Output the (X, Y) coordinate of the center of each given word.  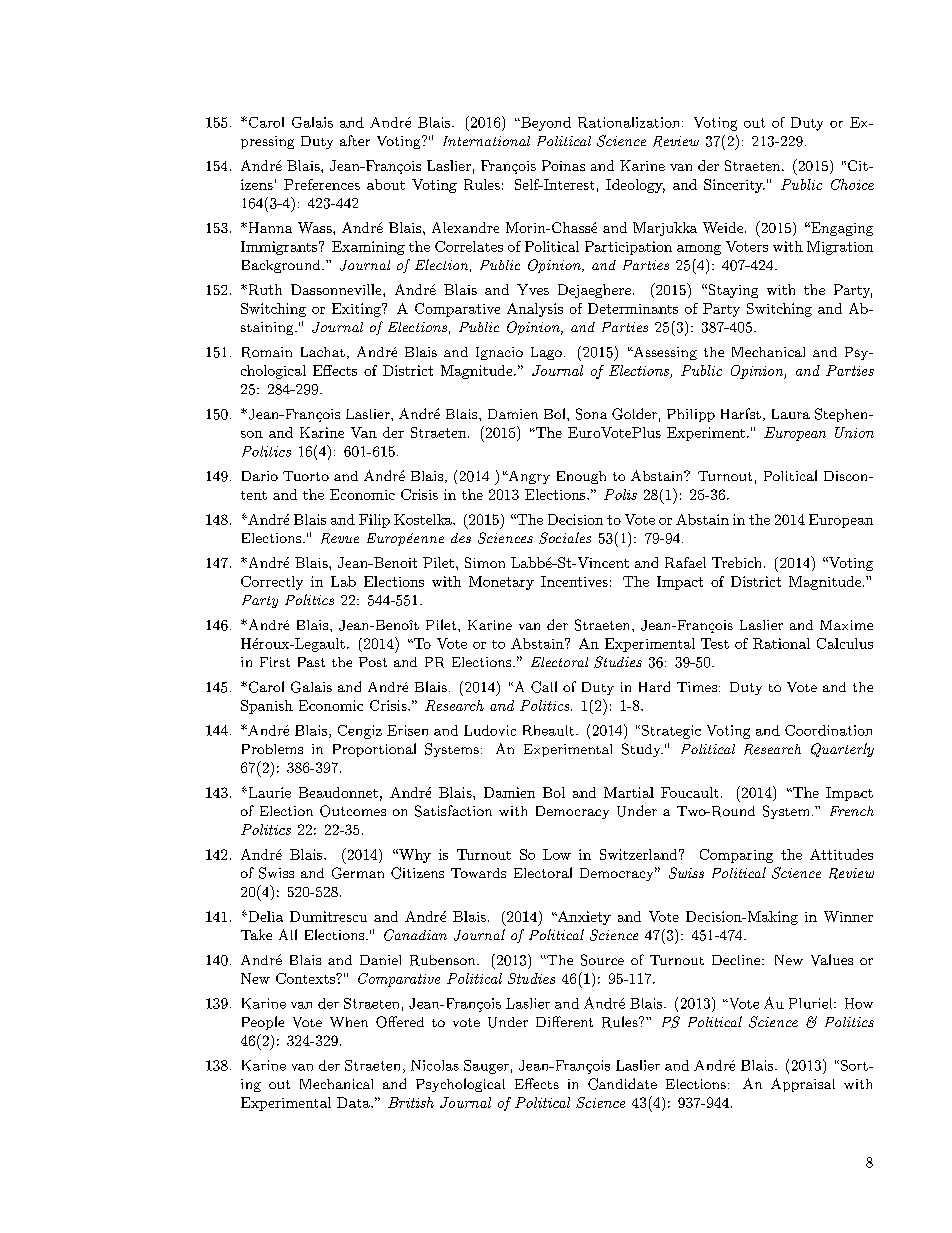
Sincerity (734, 186)
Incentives (574, 581)
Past (311, 662)
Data (354, 1102)
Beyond (545, 124)
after (355, 140)
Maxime (846, 625)
